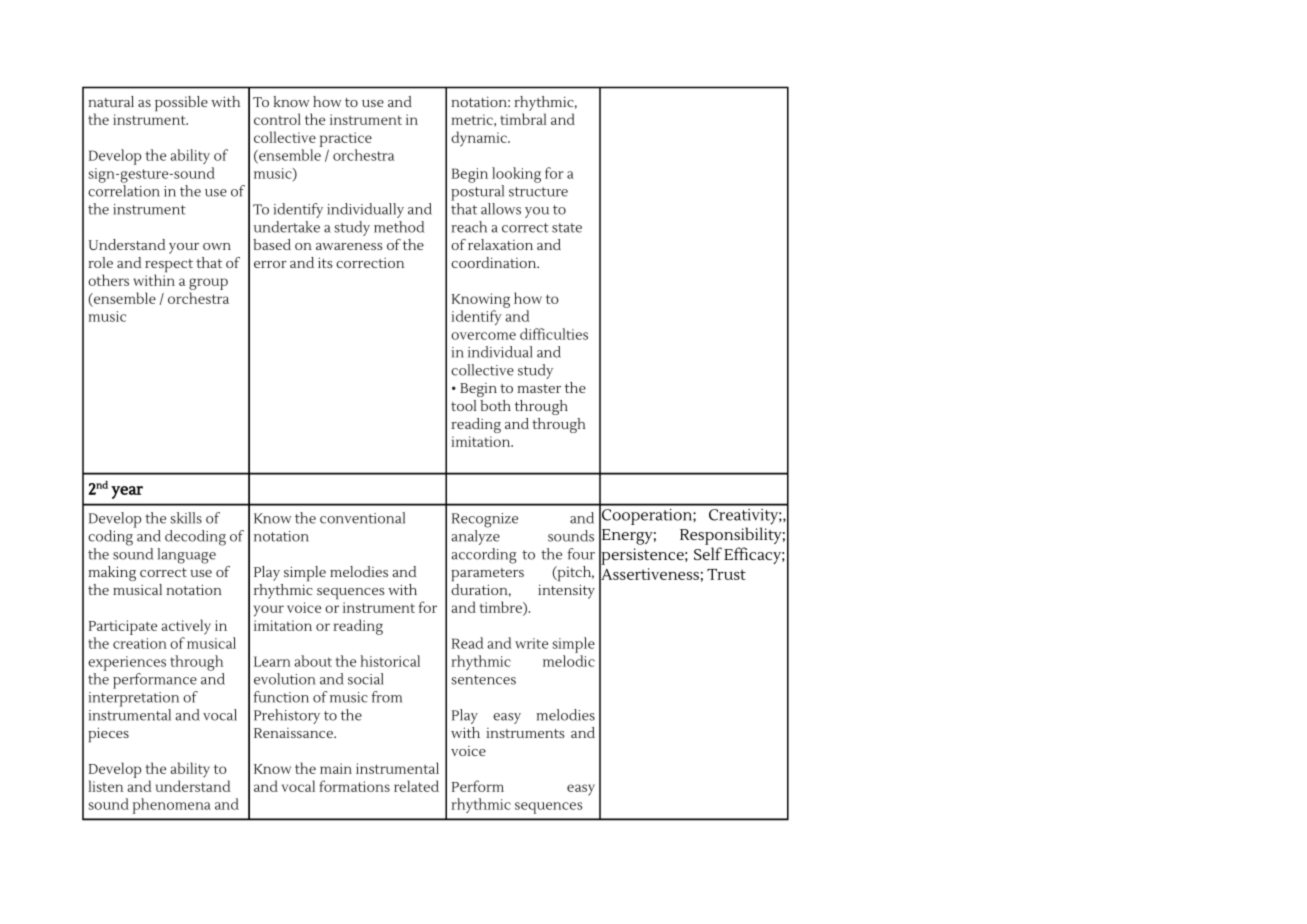  I want to click on master, so click(539, 388).
